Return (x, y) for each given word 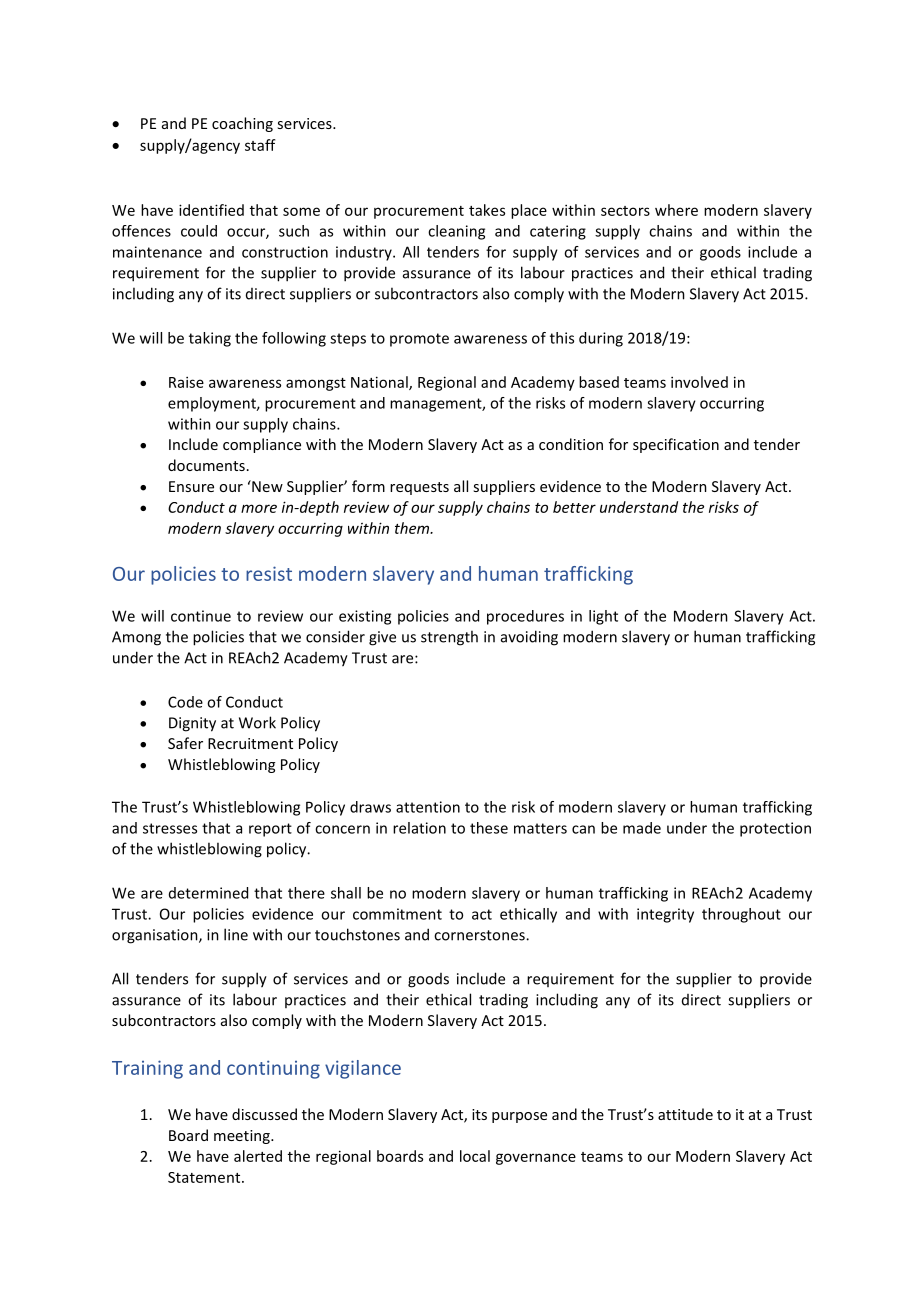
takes (487, 210)
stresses (170, 828)
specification (676, 445)
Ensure (191, 486)
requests (419, 488)
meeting (243, 1137)
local (475, 1156)
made (642, 828)
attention (428, 807)
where (676, 210)
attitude (685, 1114)
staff (260, 145)
